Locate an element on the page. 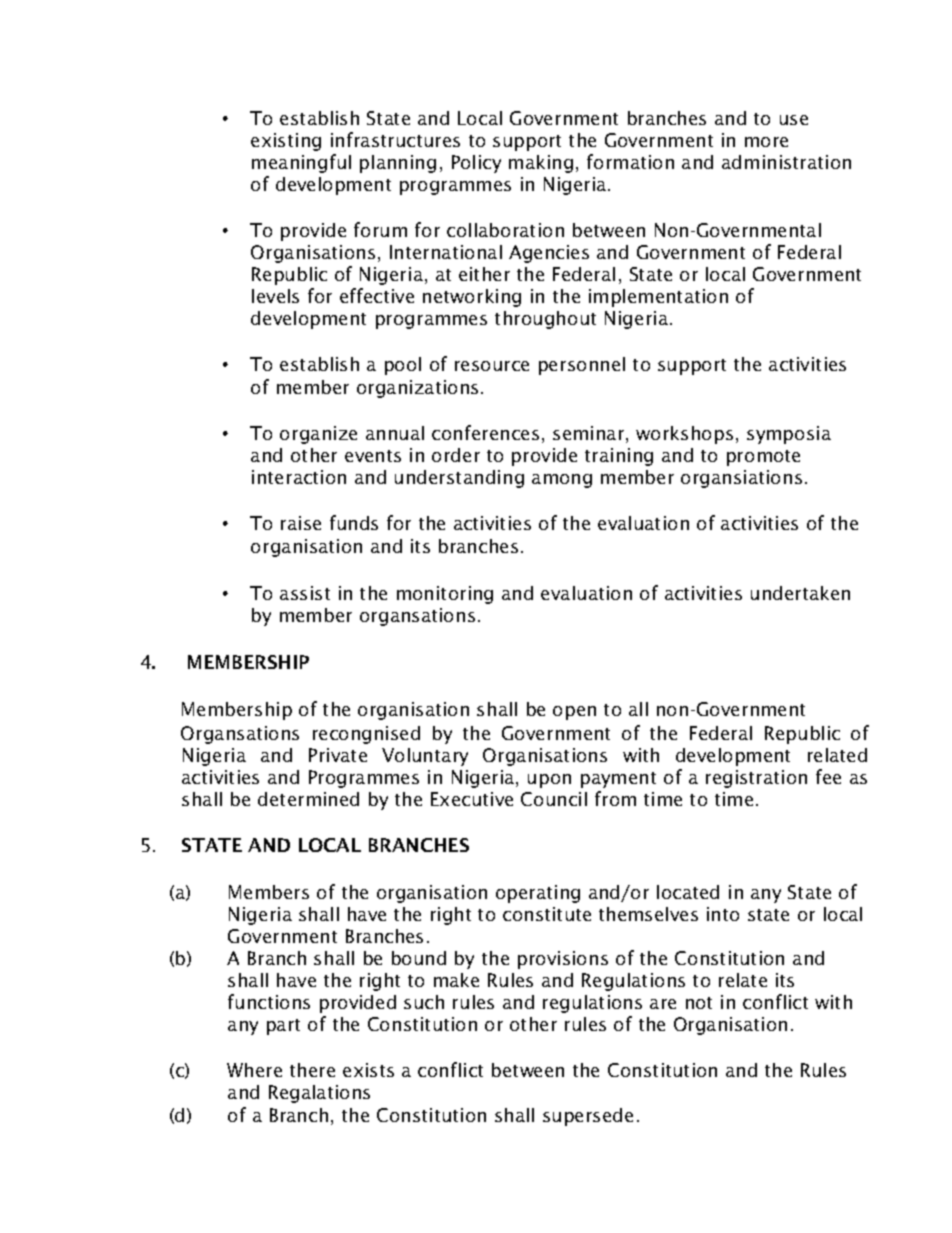 The height and width of the page is (1233, 952). making is located at coordinates (541, 164).
